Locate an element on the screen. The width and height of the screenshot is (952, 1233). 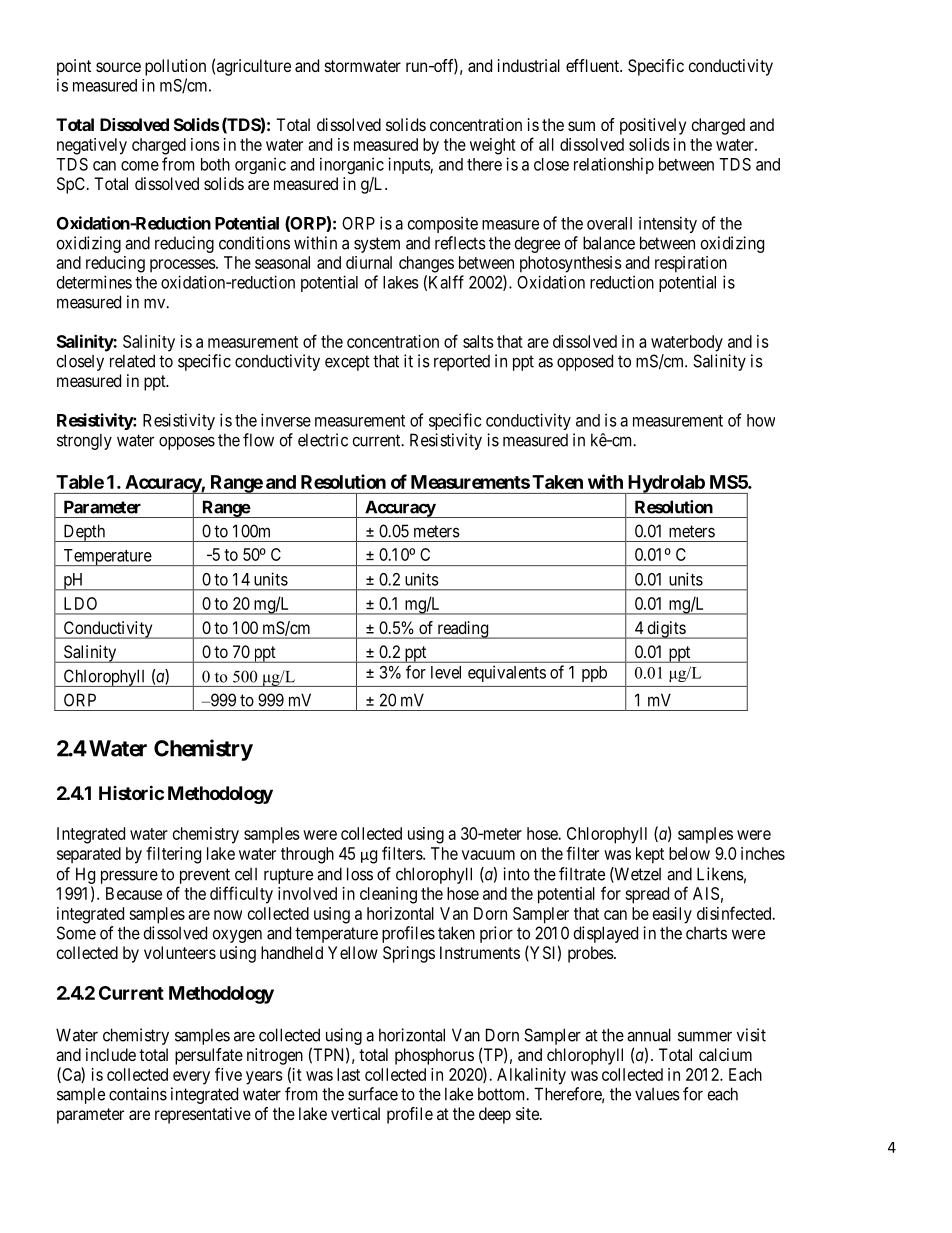
respiration is located at coordinates (691, 264).
